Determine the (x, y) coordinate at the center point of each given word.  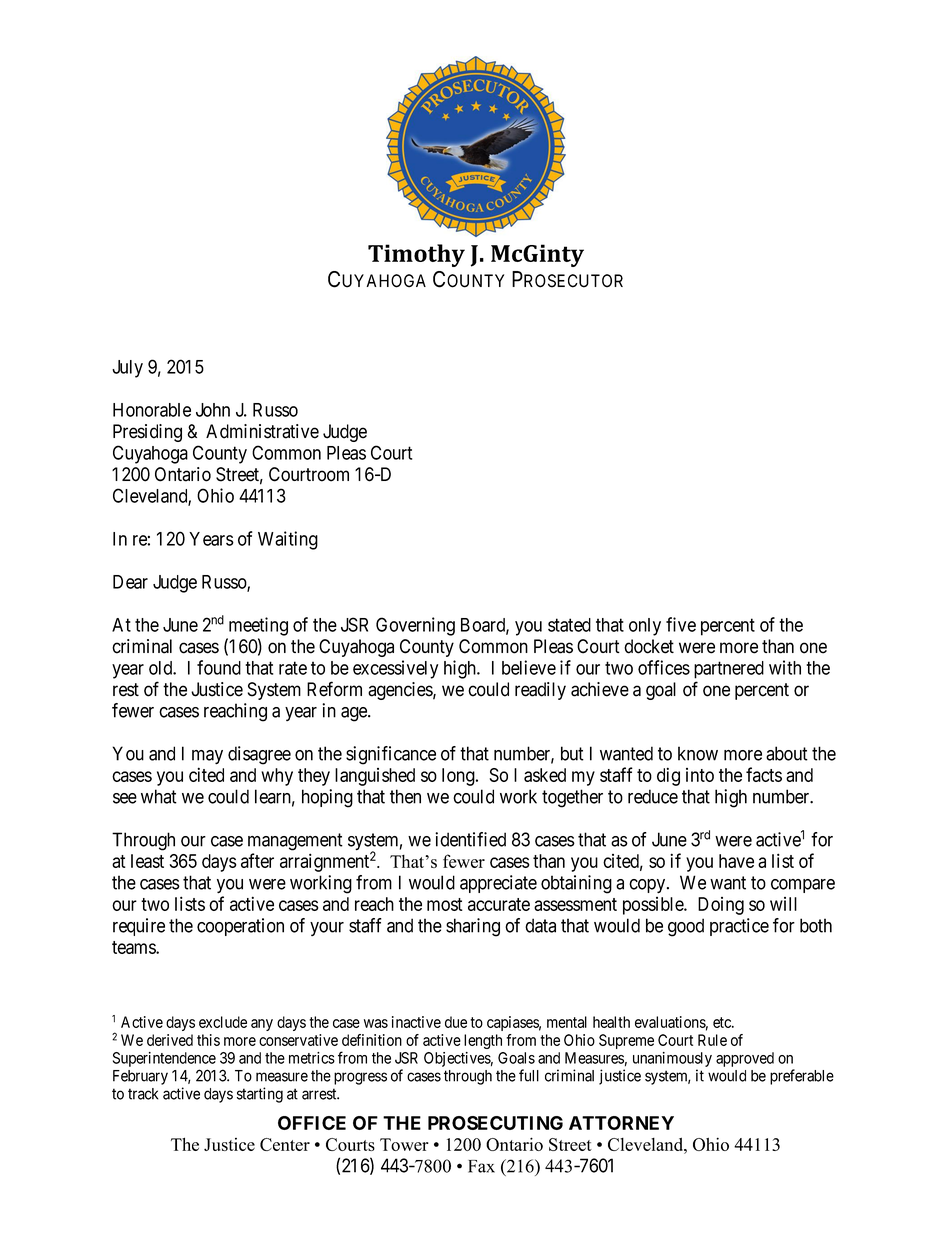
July (127, 369)
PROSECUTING (495, 1123)
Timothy (416, 255)
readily (540, 691)
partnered (729, 670)
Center (285, 1144)
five (681, 624)
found (219, 667)
